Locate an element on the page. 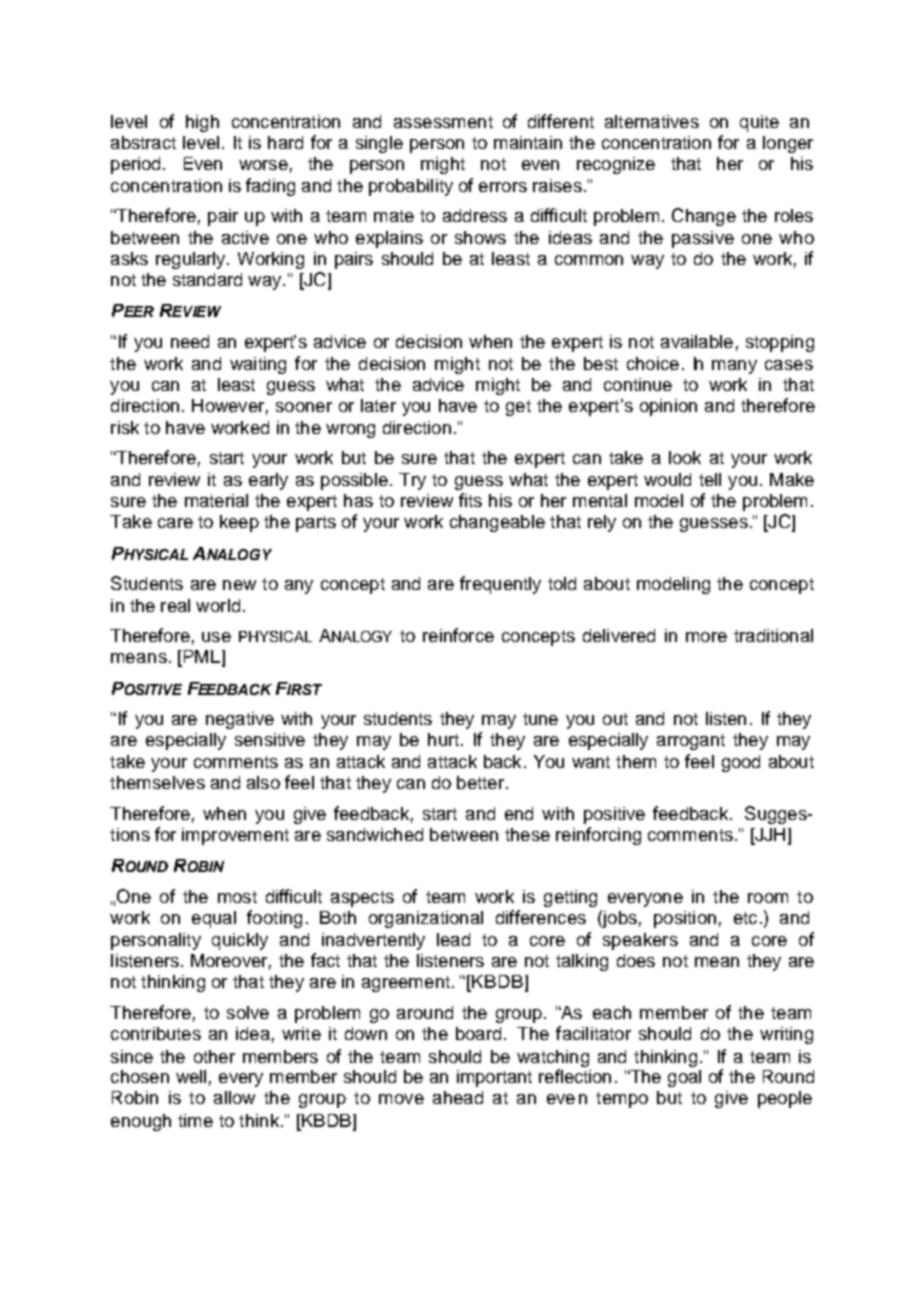  quite is located at coordinates (759, 123).
